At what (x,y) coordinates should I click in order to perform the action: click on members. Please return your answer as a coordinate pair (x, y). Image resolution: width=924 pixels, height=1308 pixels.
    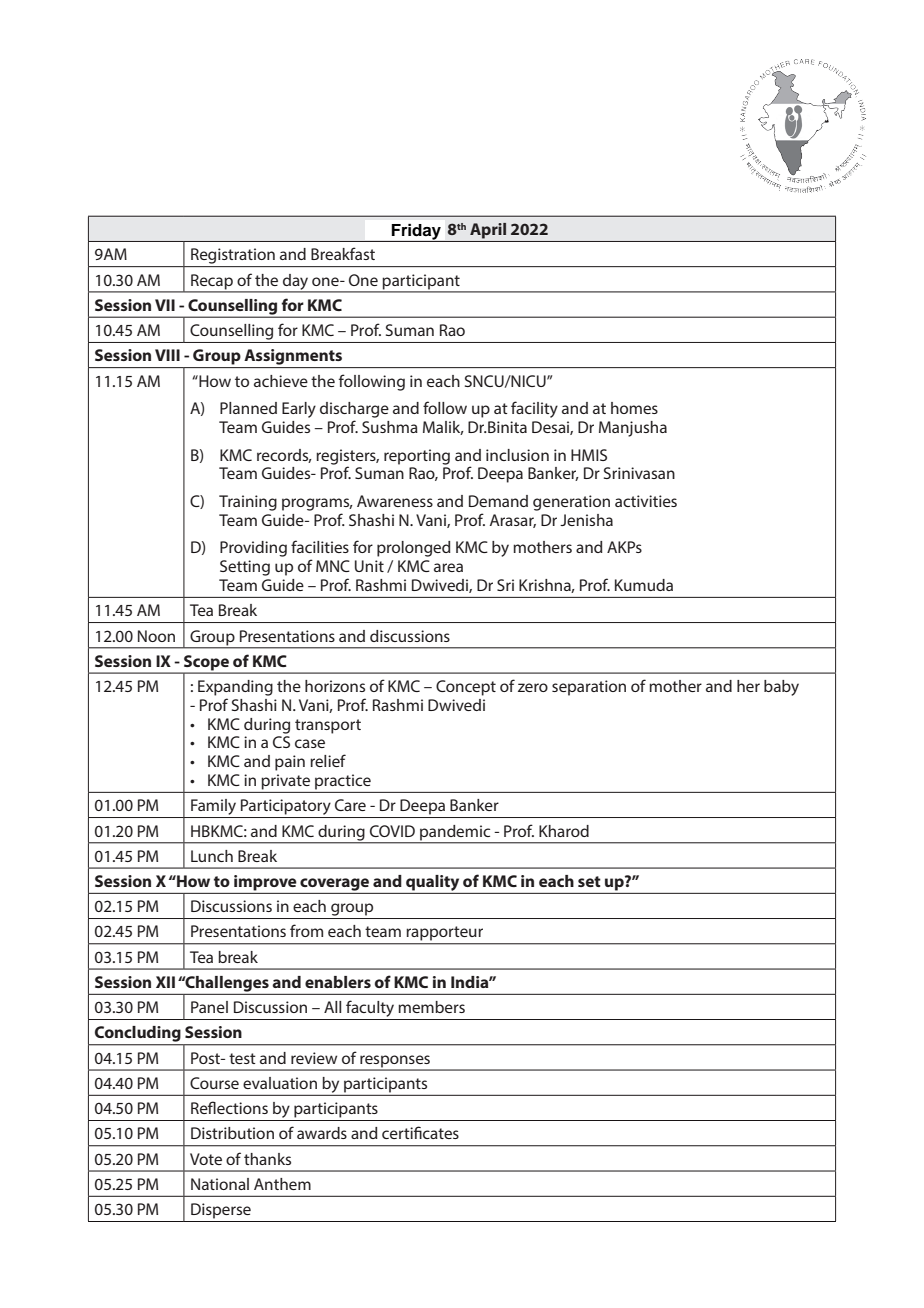
    Looking at the image, I should click on (431, 1007).
